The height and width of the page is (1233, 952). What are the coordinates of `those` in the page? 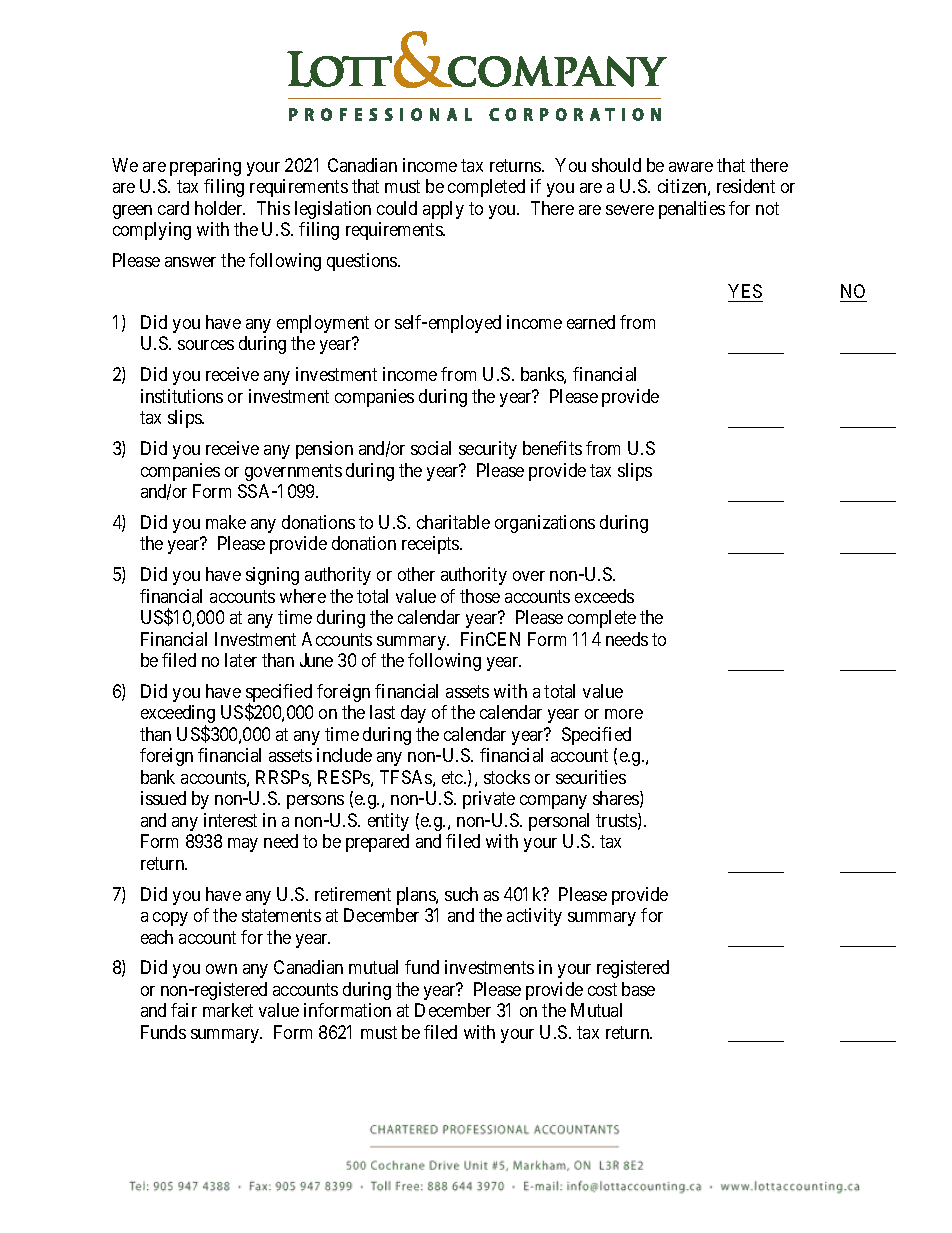 It's located at (480, 596).
